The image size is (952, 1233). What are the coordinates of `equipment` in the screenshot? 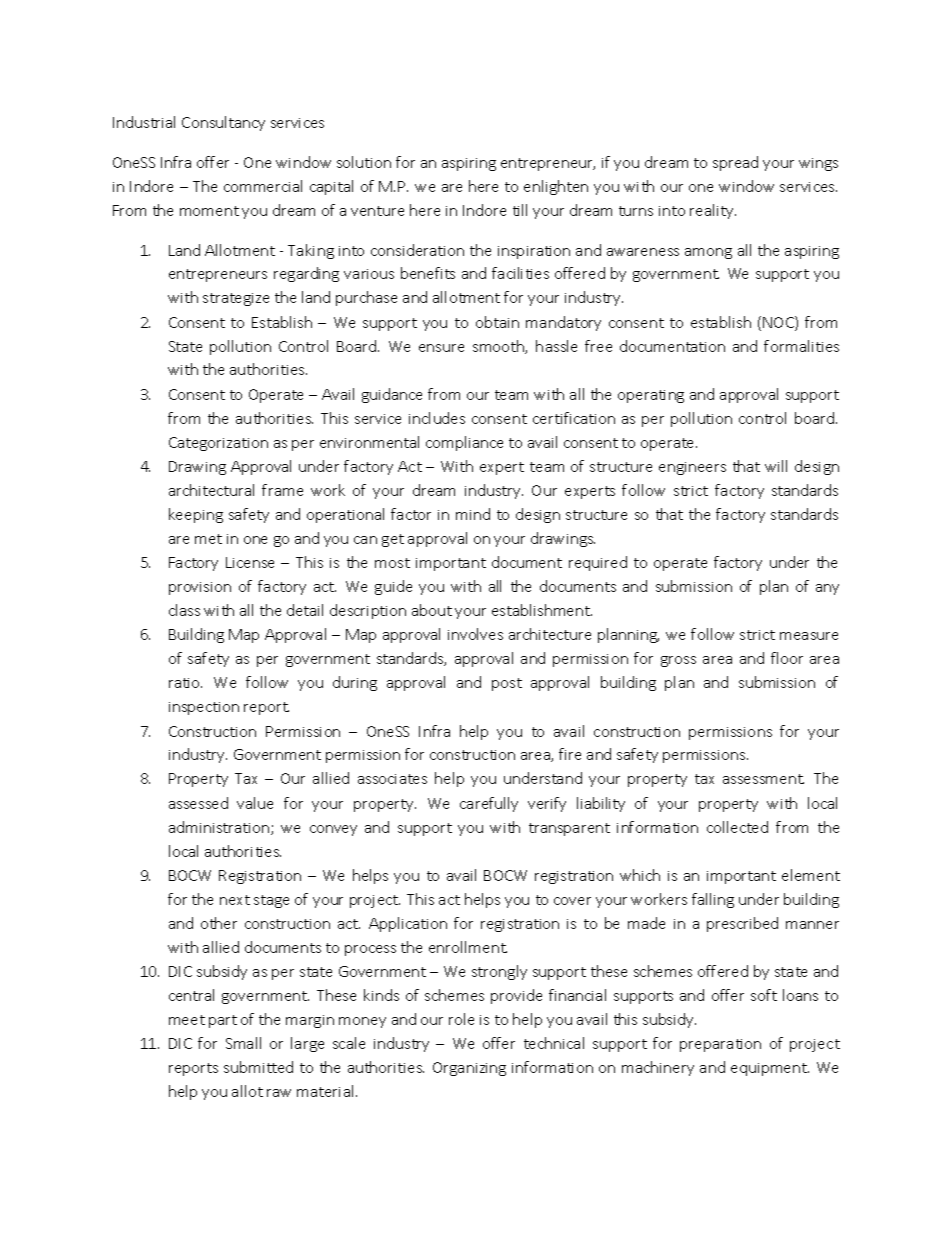 It's located at (770, 1069).
